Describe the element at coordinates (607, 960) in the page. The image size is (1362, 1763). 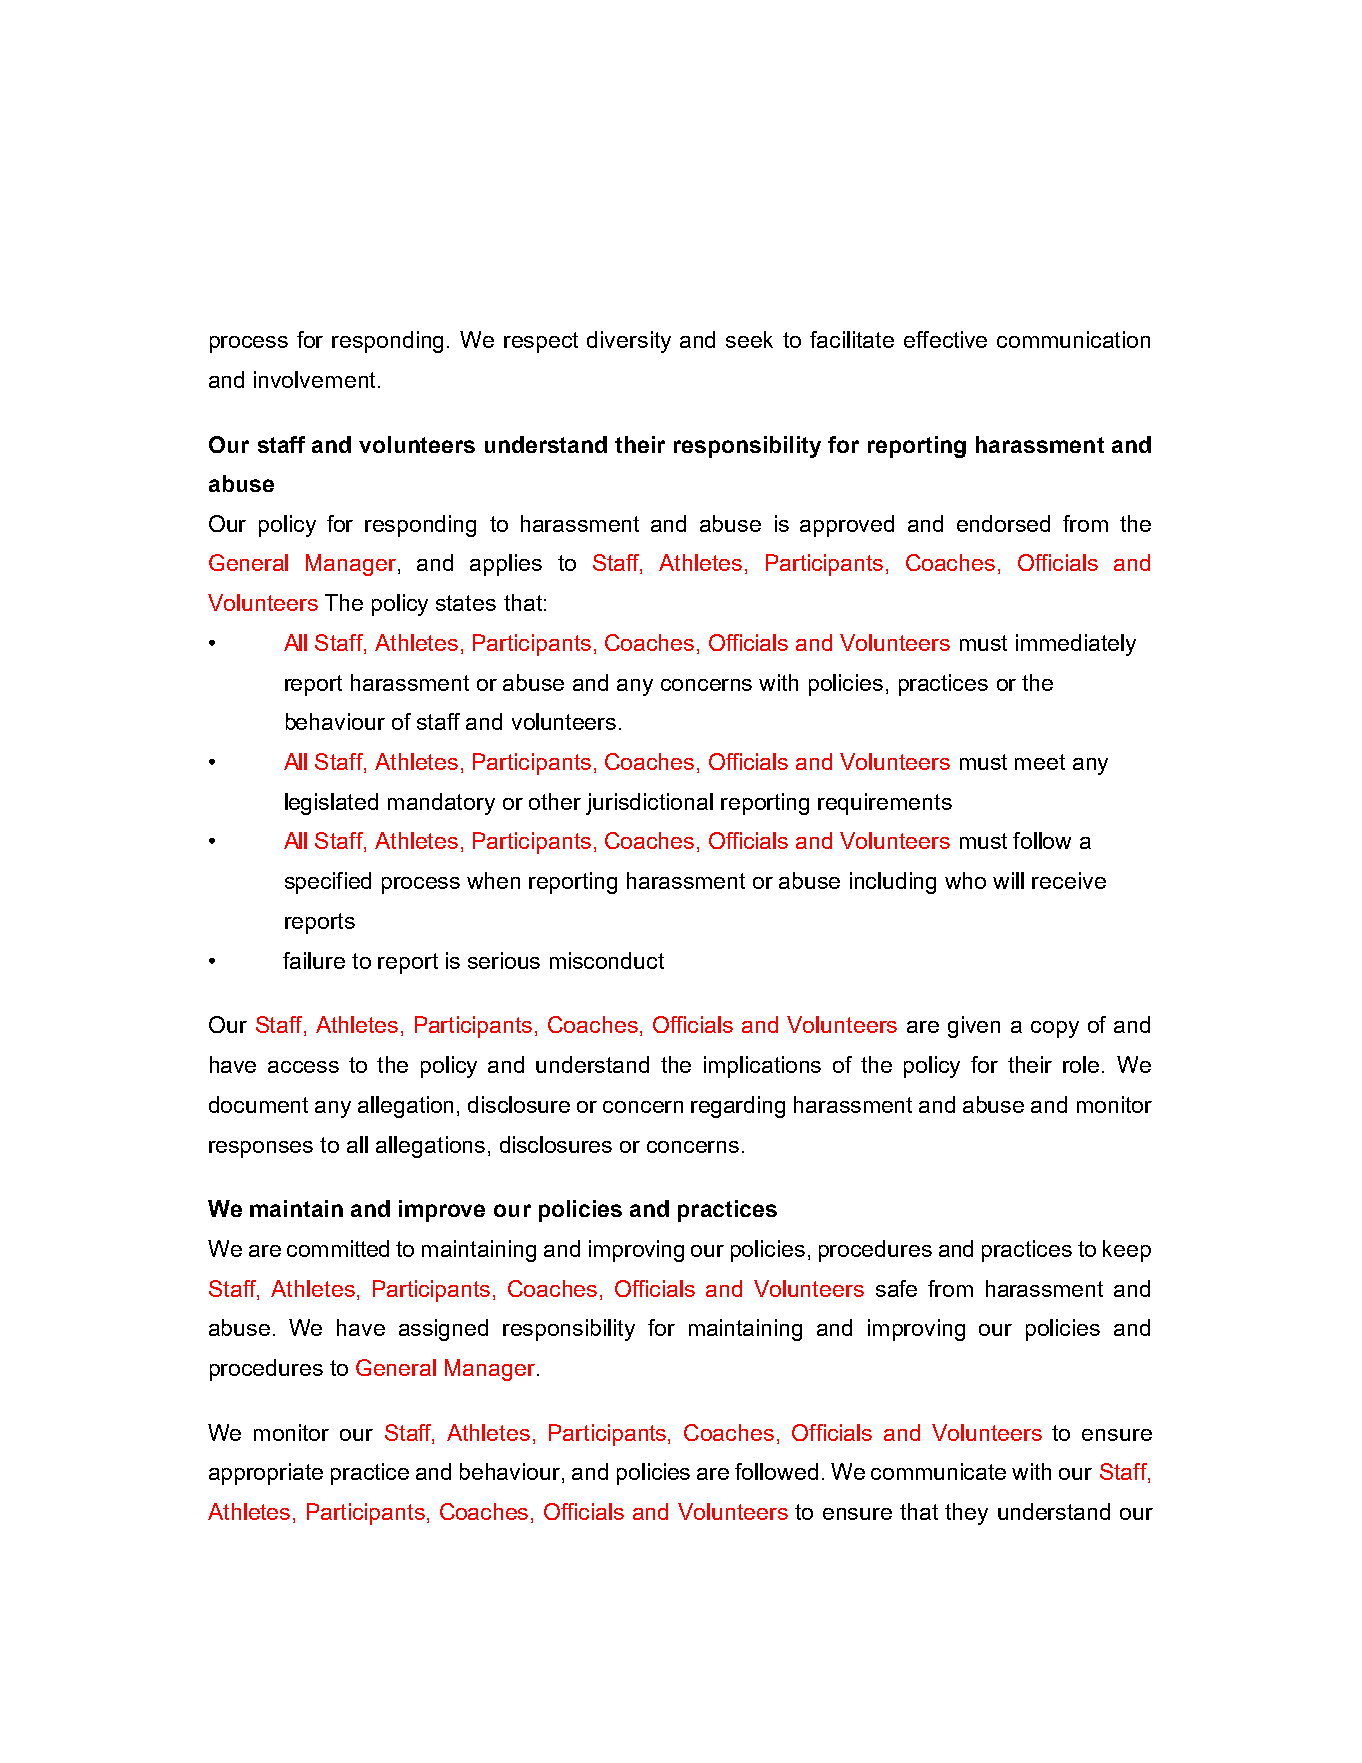
I see `misconduct` at that location.
